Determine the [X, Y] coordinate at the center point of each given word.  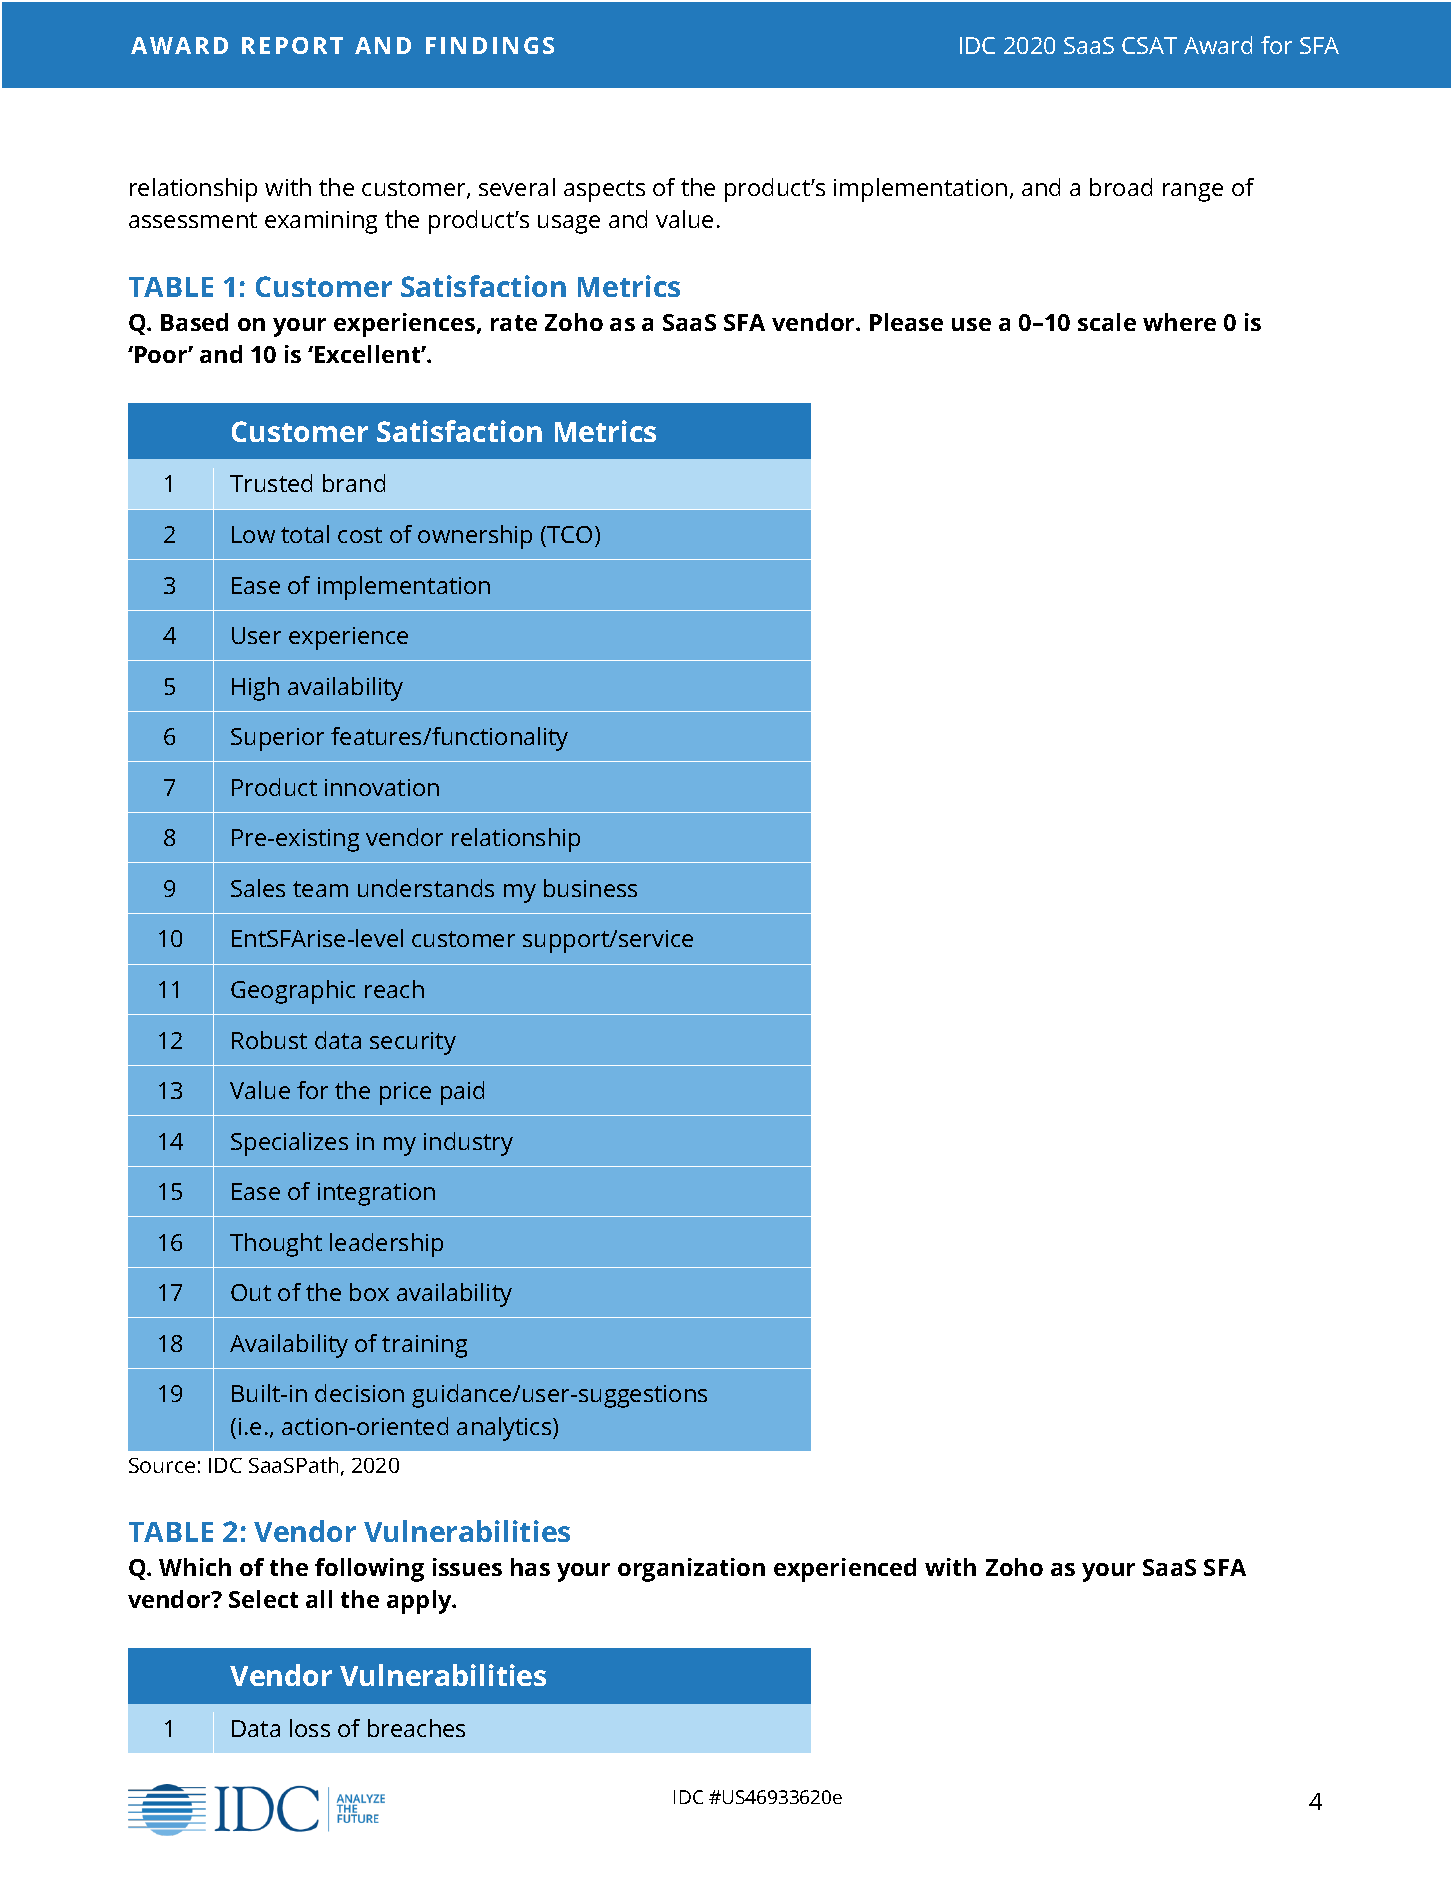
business [590, 888]
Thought [276, 1245]
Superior [277, 739]
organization [691, 1570]
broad [1121, 187]
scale [1107, 322]
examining [321, 222]
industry [468, 1144]
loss [310, 1728]
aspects [604, 191]
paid [462, 1093]
